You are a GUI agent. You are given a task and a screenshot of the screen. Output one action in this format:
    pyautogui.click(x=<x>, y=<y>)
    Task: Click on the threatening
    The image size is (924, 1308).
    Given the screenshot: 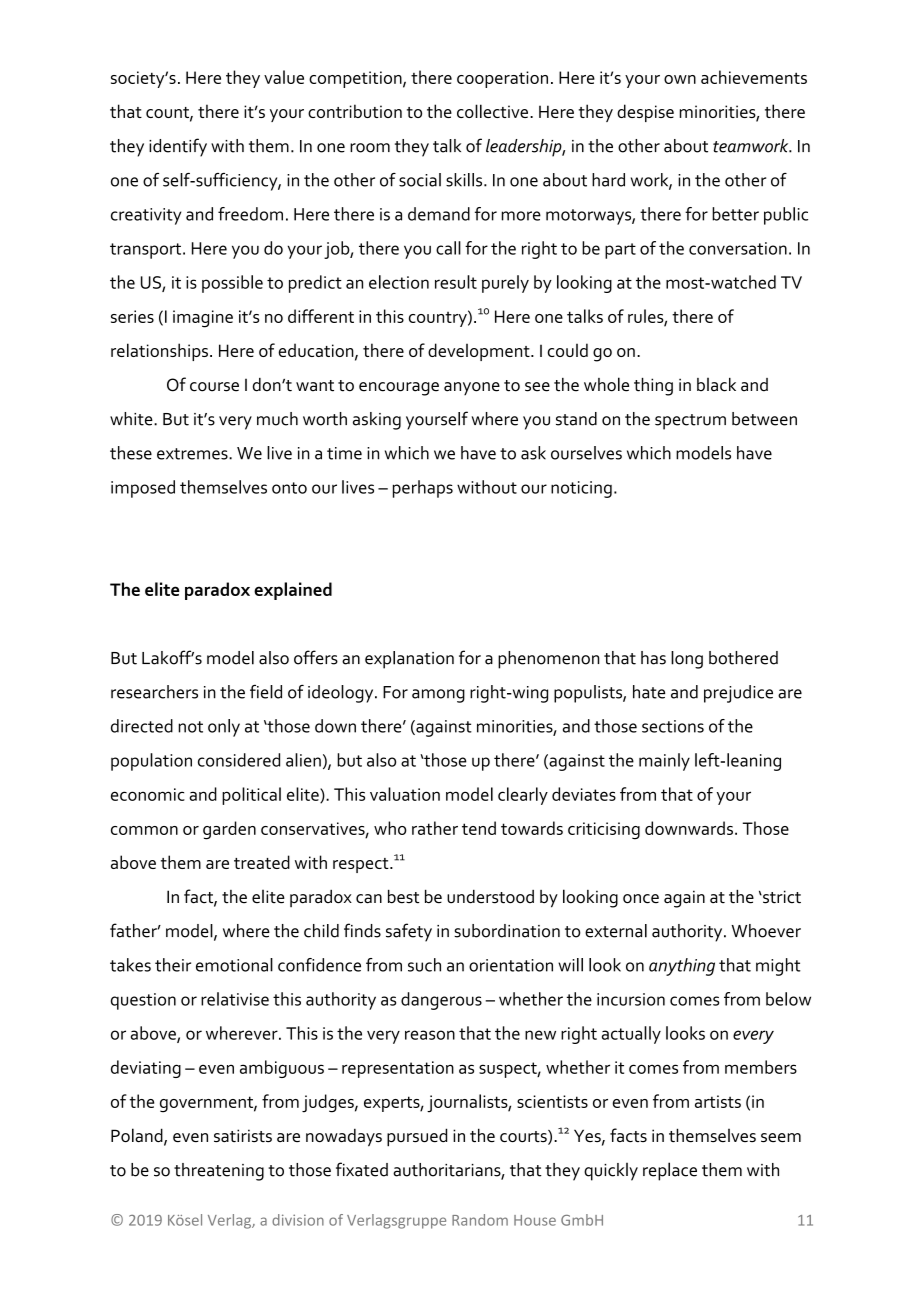 What is the action you would take?
    pyautogui.click(x=219, y=1172)
